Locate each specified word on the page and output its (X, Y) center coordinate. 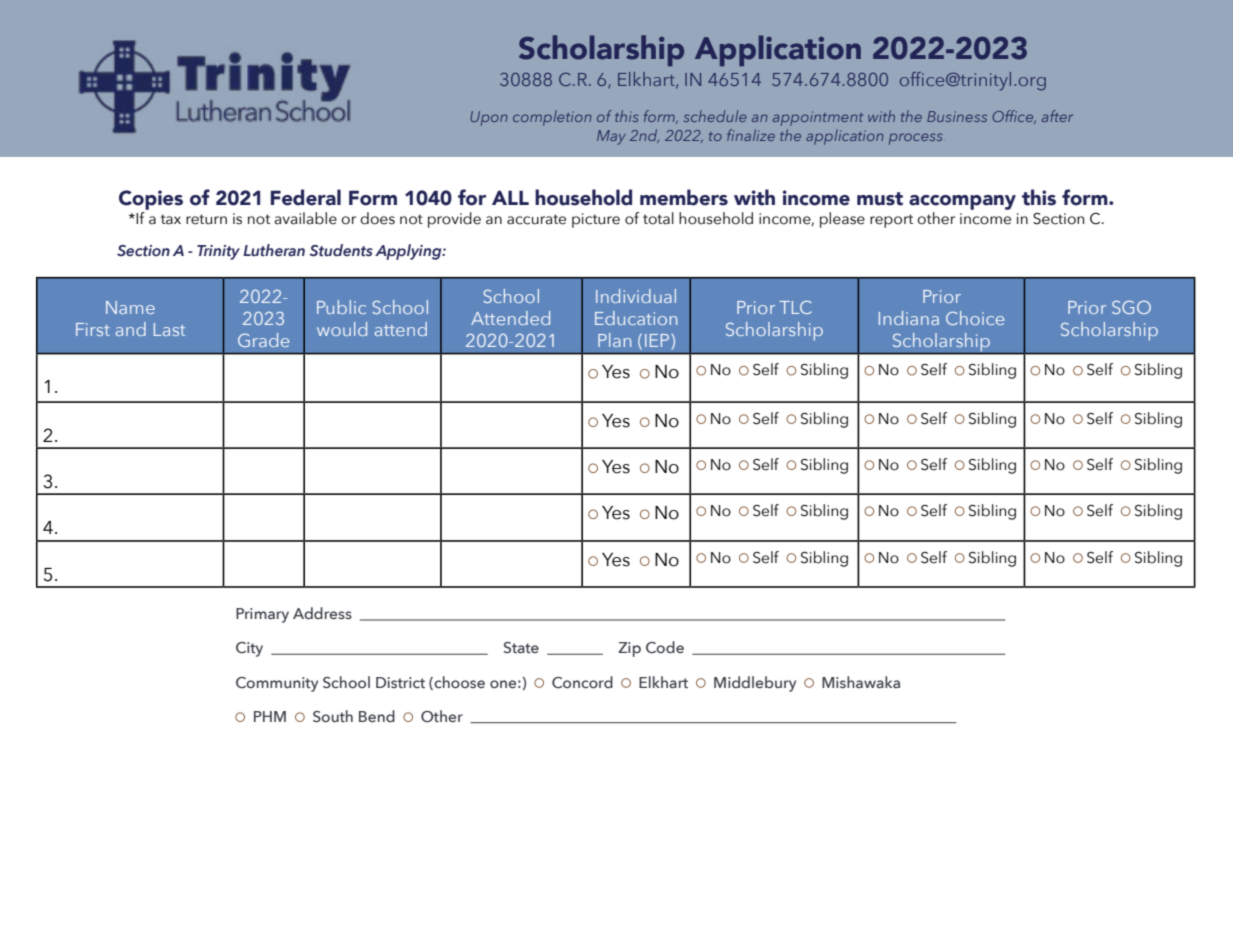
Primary (262, 615)
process (916, 139)
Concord (582, 682)
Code (665, 647)
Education (636, 318)
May (611, 137)
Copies (151, 200)
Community (277, 684)
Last (169, 329)
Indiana (909, 318)
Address (322, 613)
